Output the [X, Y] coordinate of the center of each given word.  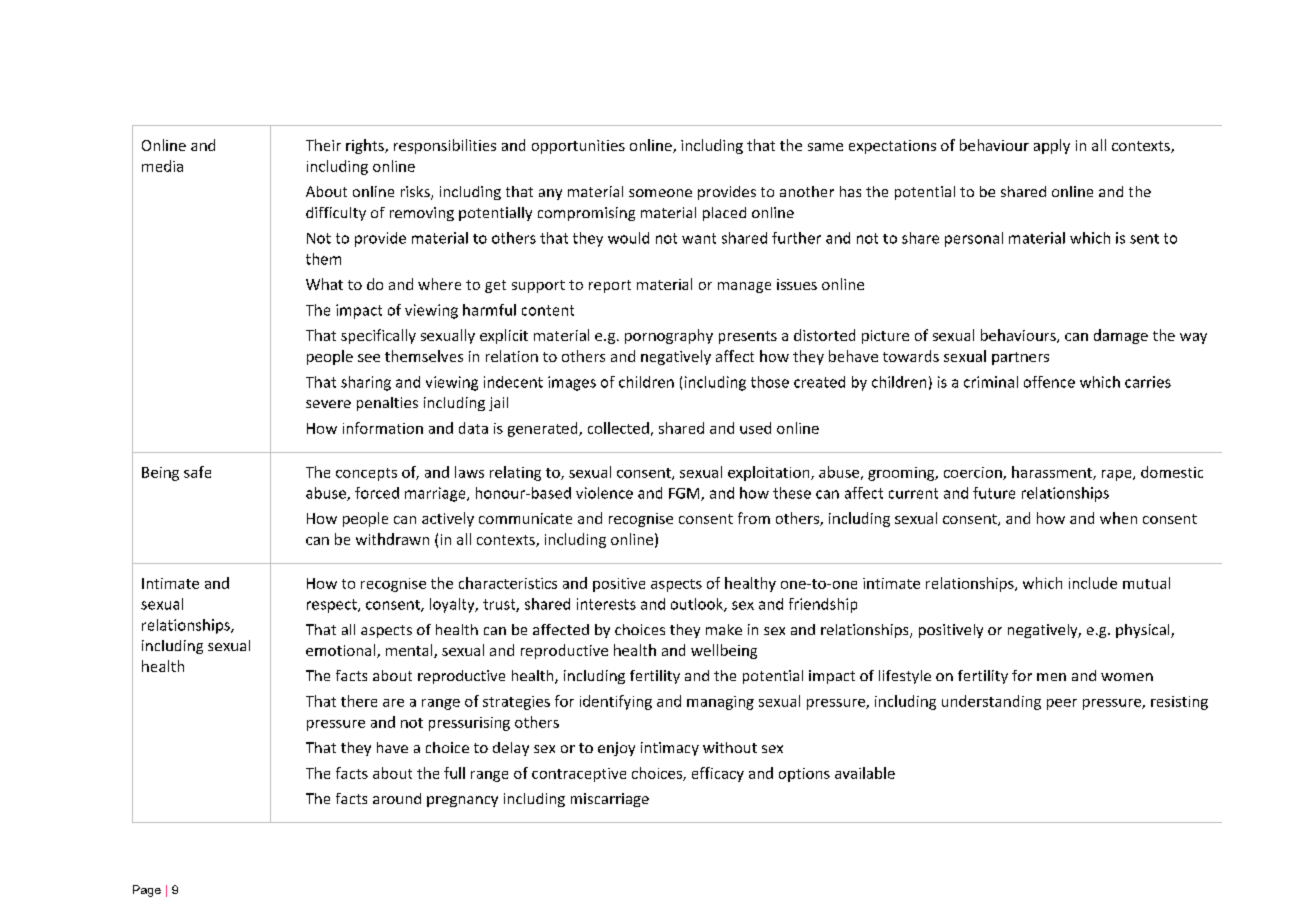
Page [147, 891]
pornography [669, 336]
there [359, 701]
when [1118, 518]
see [369, 358]
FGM [685, 494]
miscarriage [610, 800]
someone [660, 193]
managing [720, 703]
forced [377, 493]
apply [1052, 146]
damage [1121, 336]
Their [323, 145]
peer [1062, 704]
